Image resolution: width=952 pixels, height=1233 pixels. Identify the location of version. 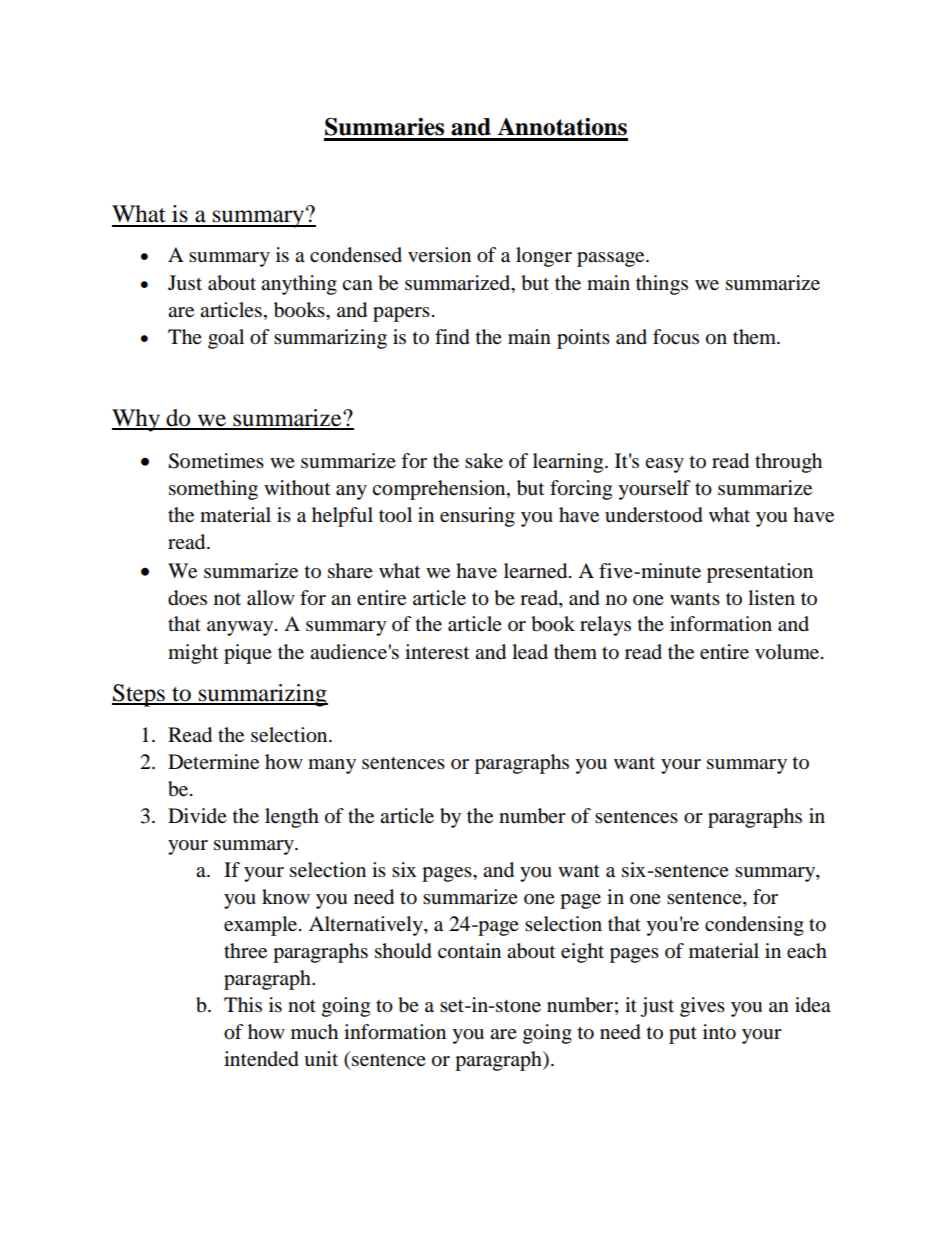
(439, 255).
